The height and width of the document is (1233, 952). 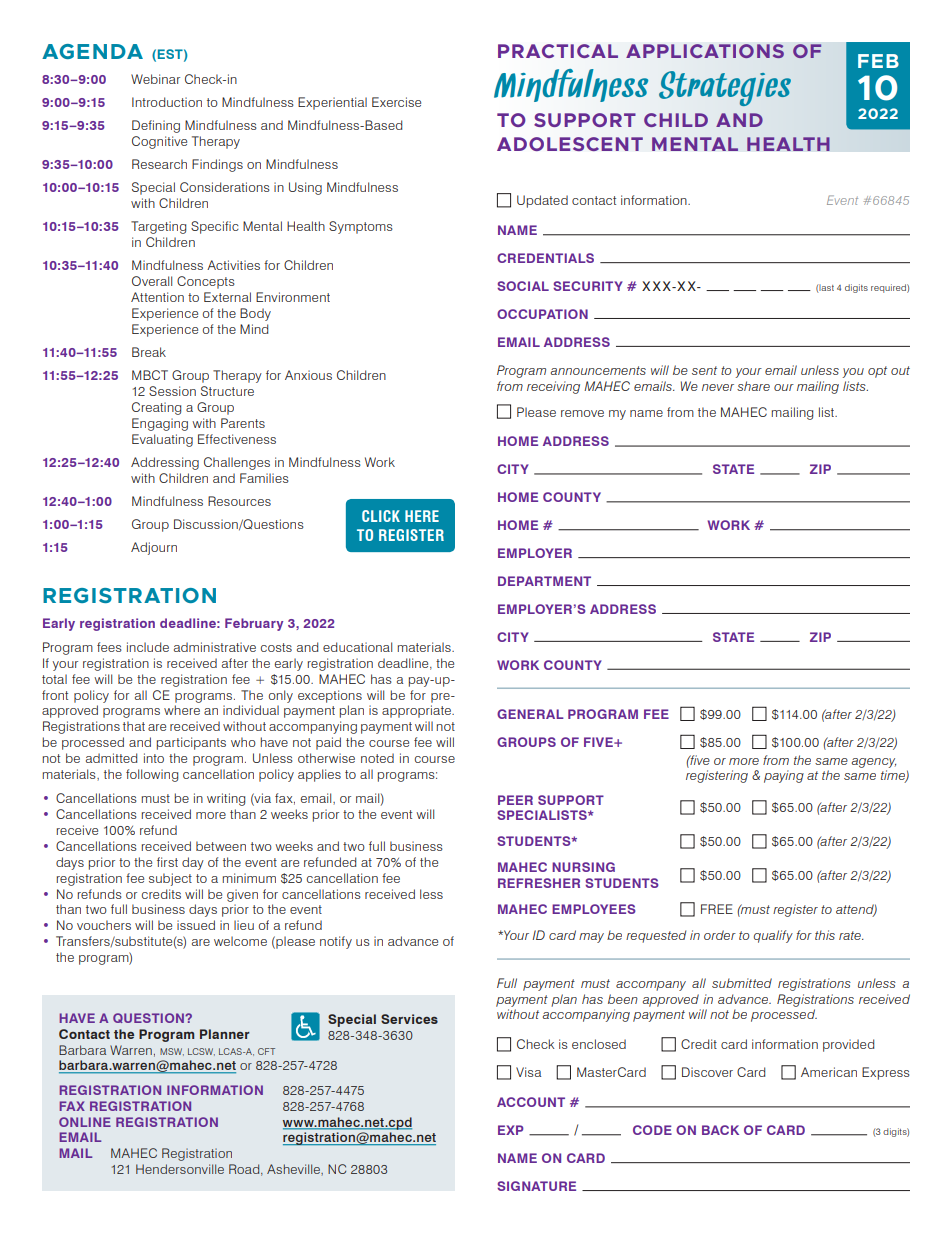 I want to click on PEER, so click(x=515, y=800).
